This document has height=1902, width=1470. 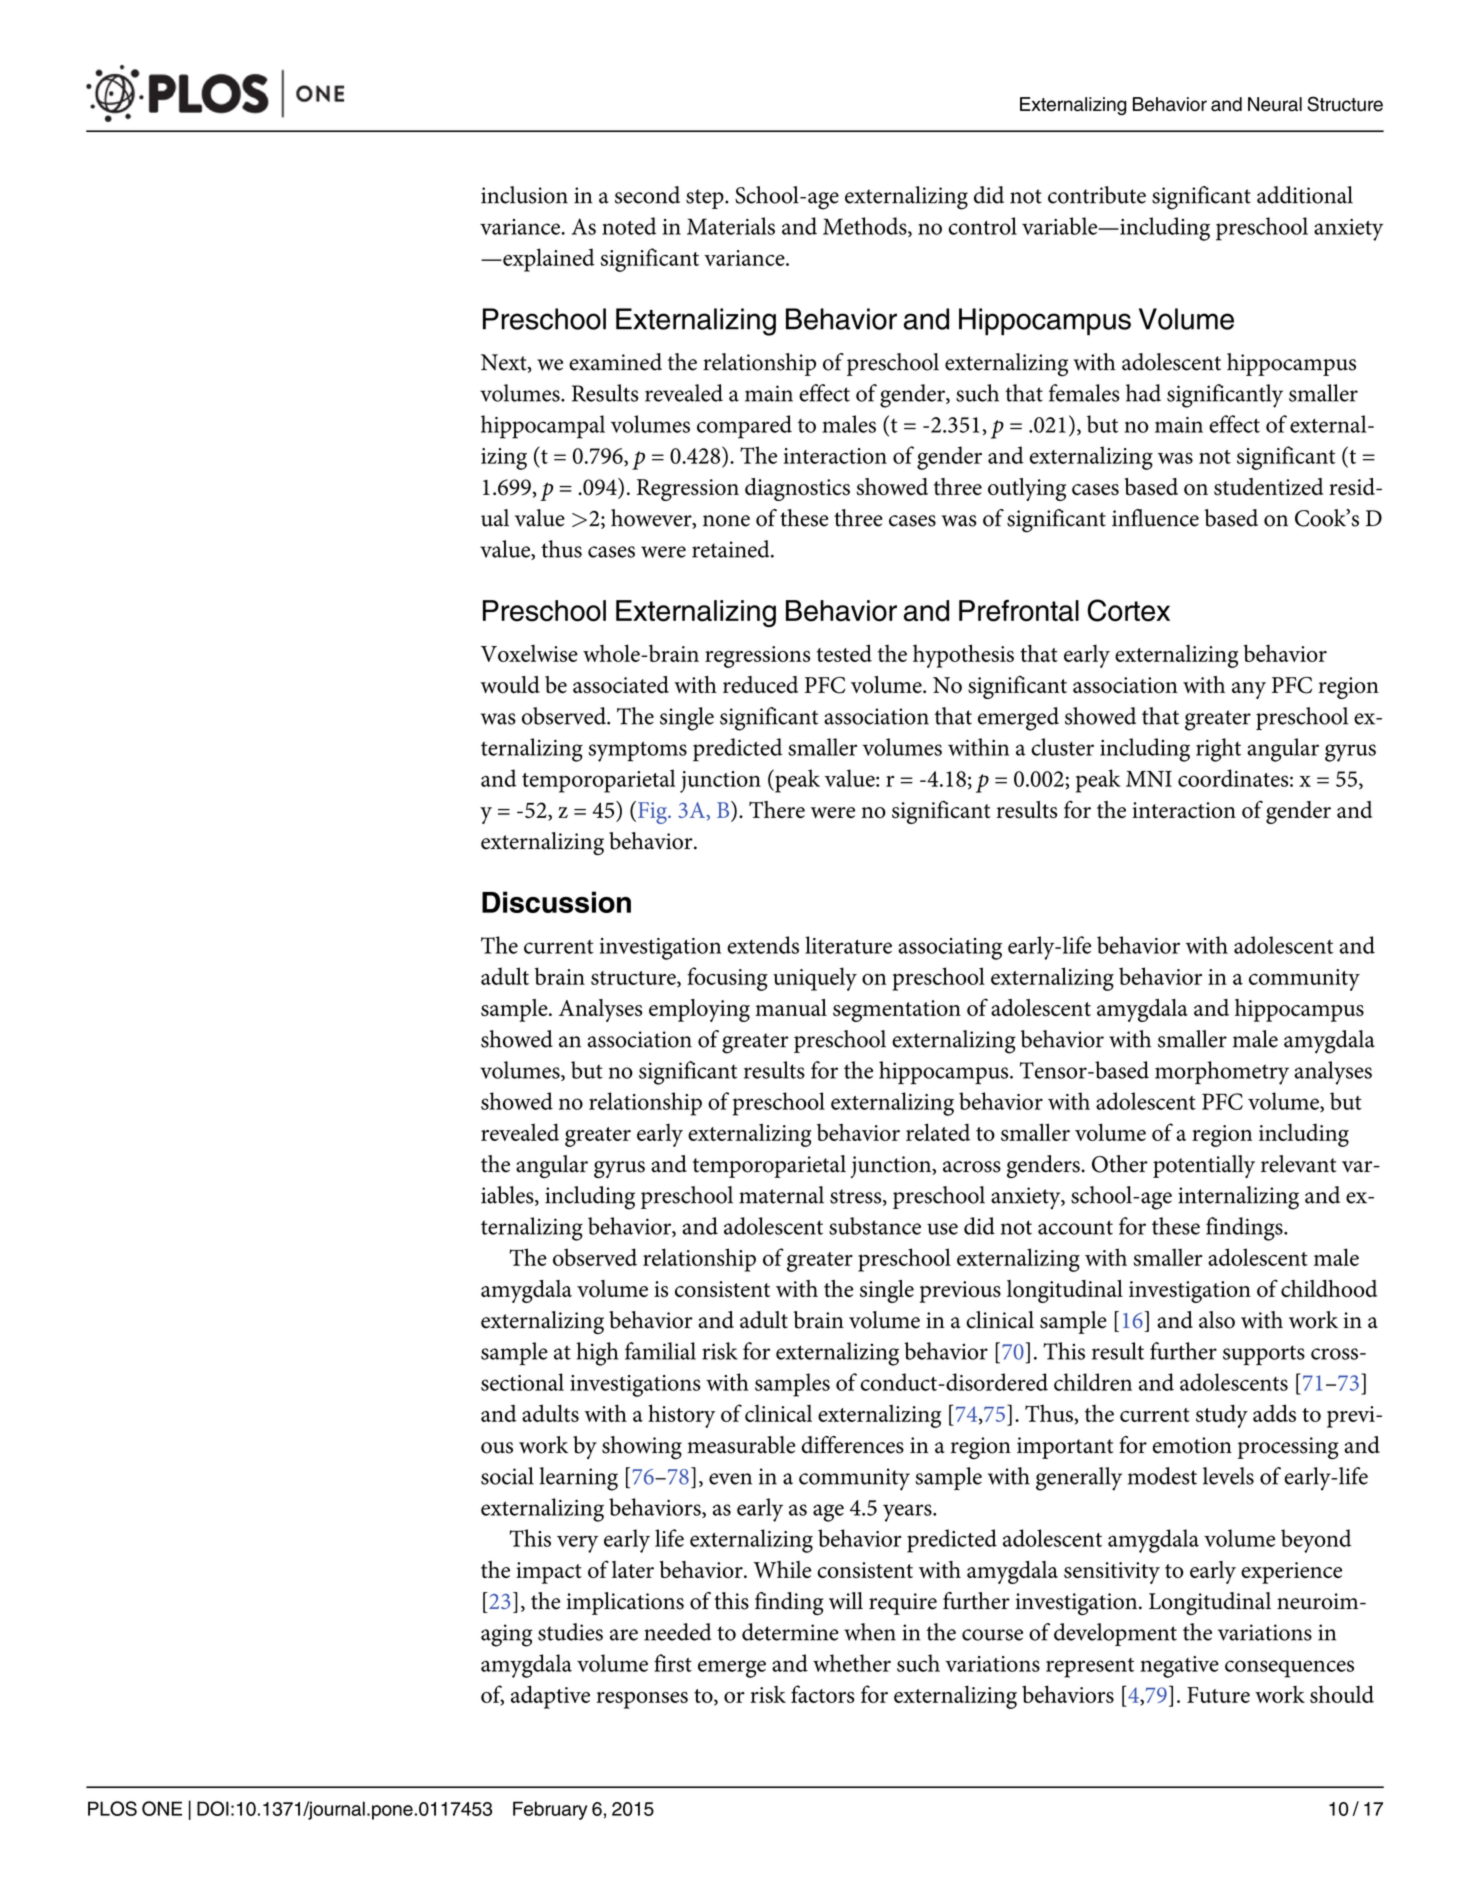 I want to click on inclusion, so click(x=524, y=195).
